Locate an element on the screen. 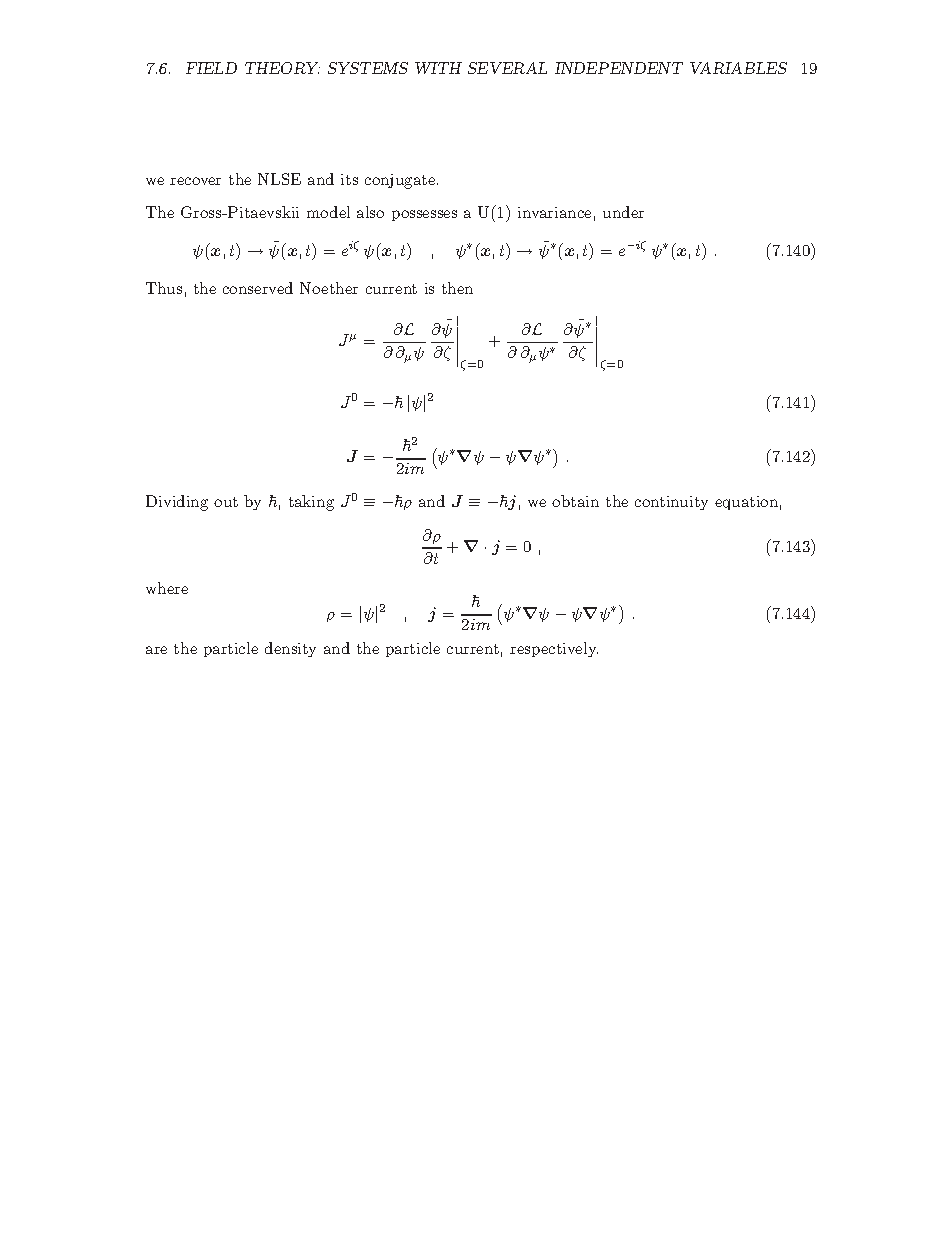 This screenshot has width=952, height=1233. out is located at coordinates (226, 502).
